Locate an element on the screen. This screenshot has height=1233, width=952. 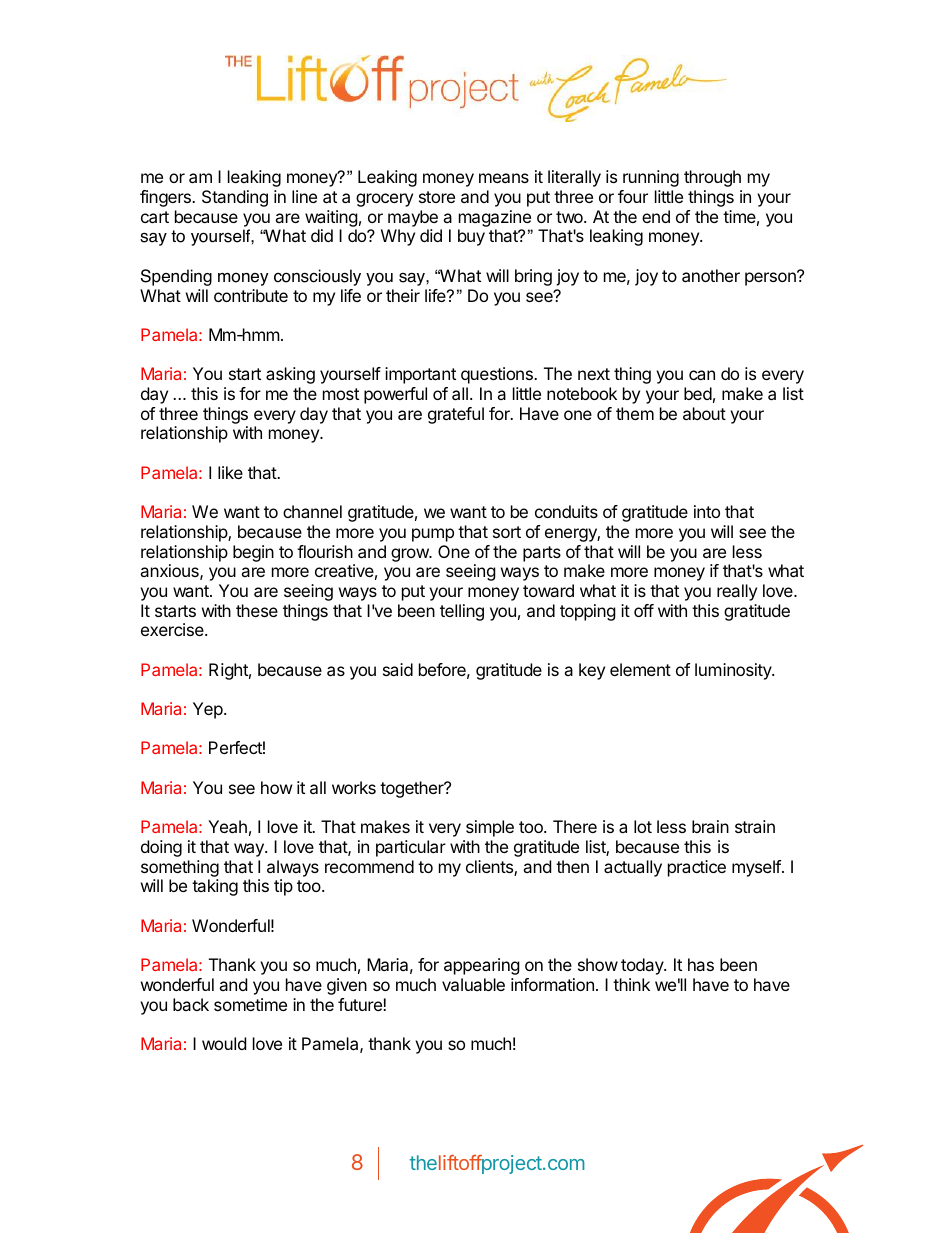
like is located at coordinates (230, 472).
